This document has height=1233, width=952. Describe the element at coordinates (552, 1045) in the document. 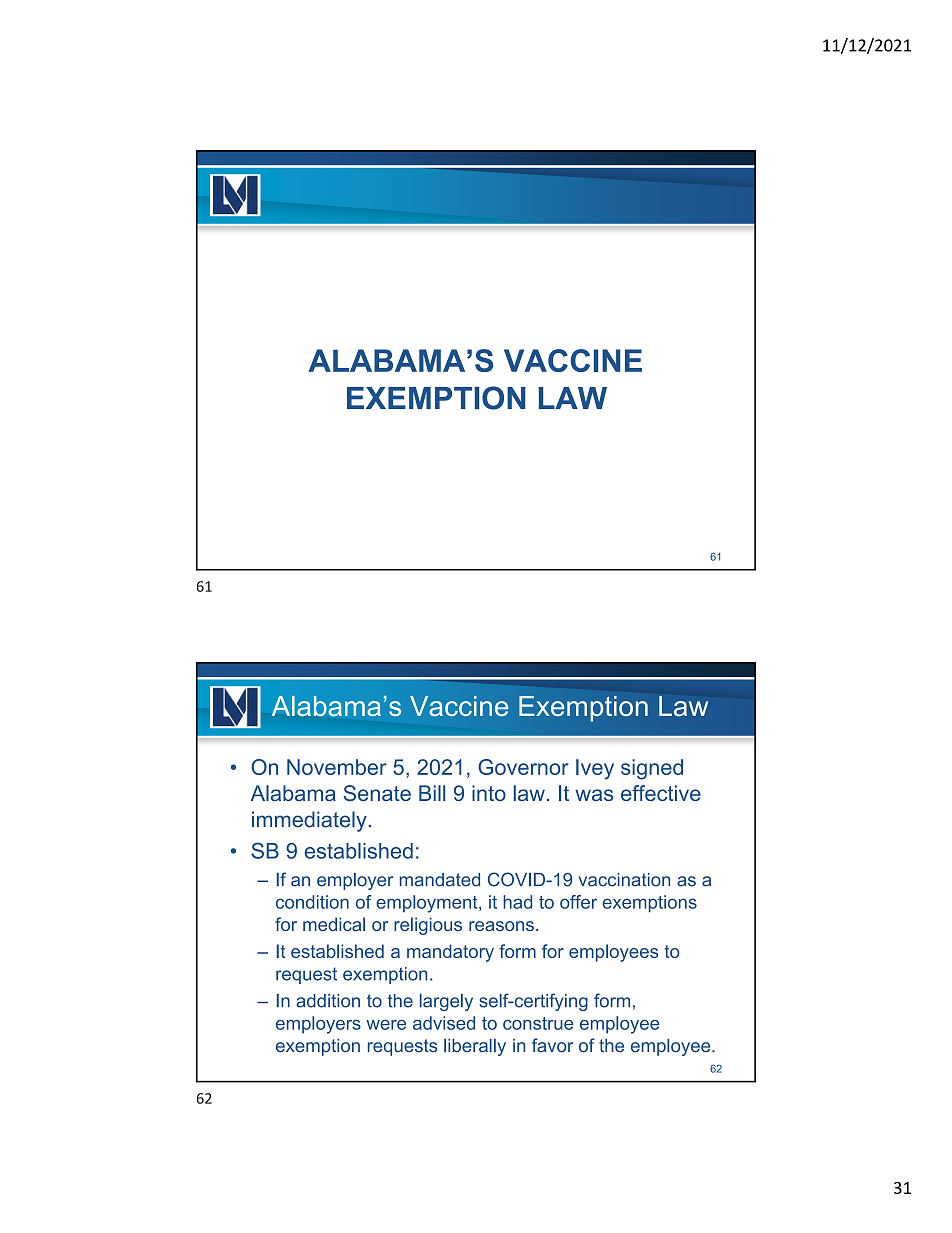

I see `favor` at that location.
